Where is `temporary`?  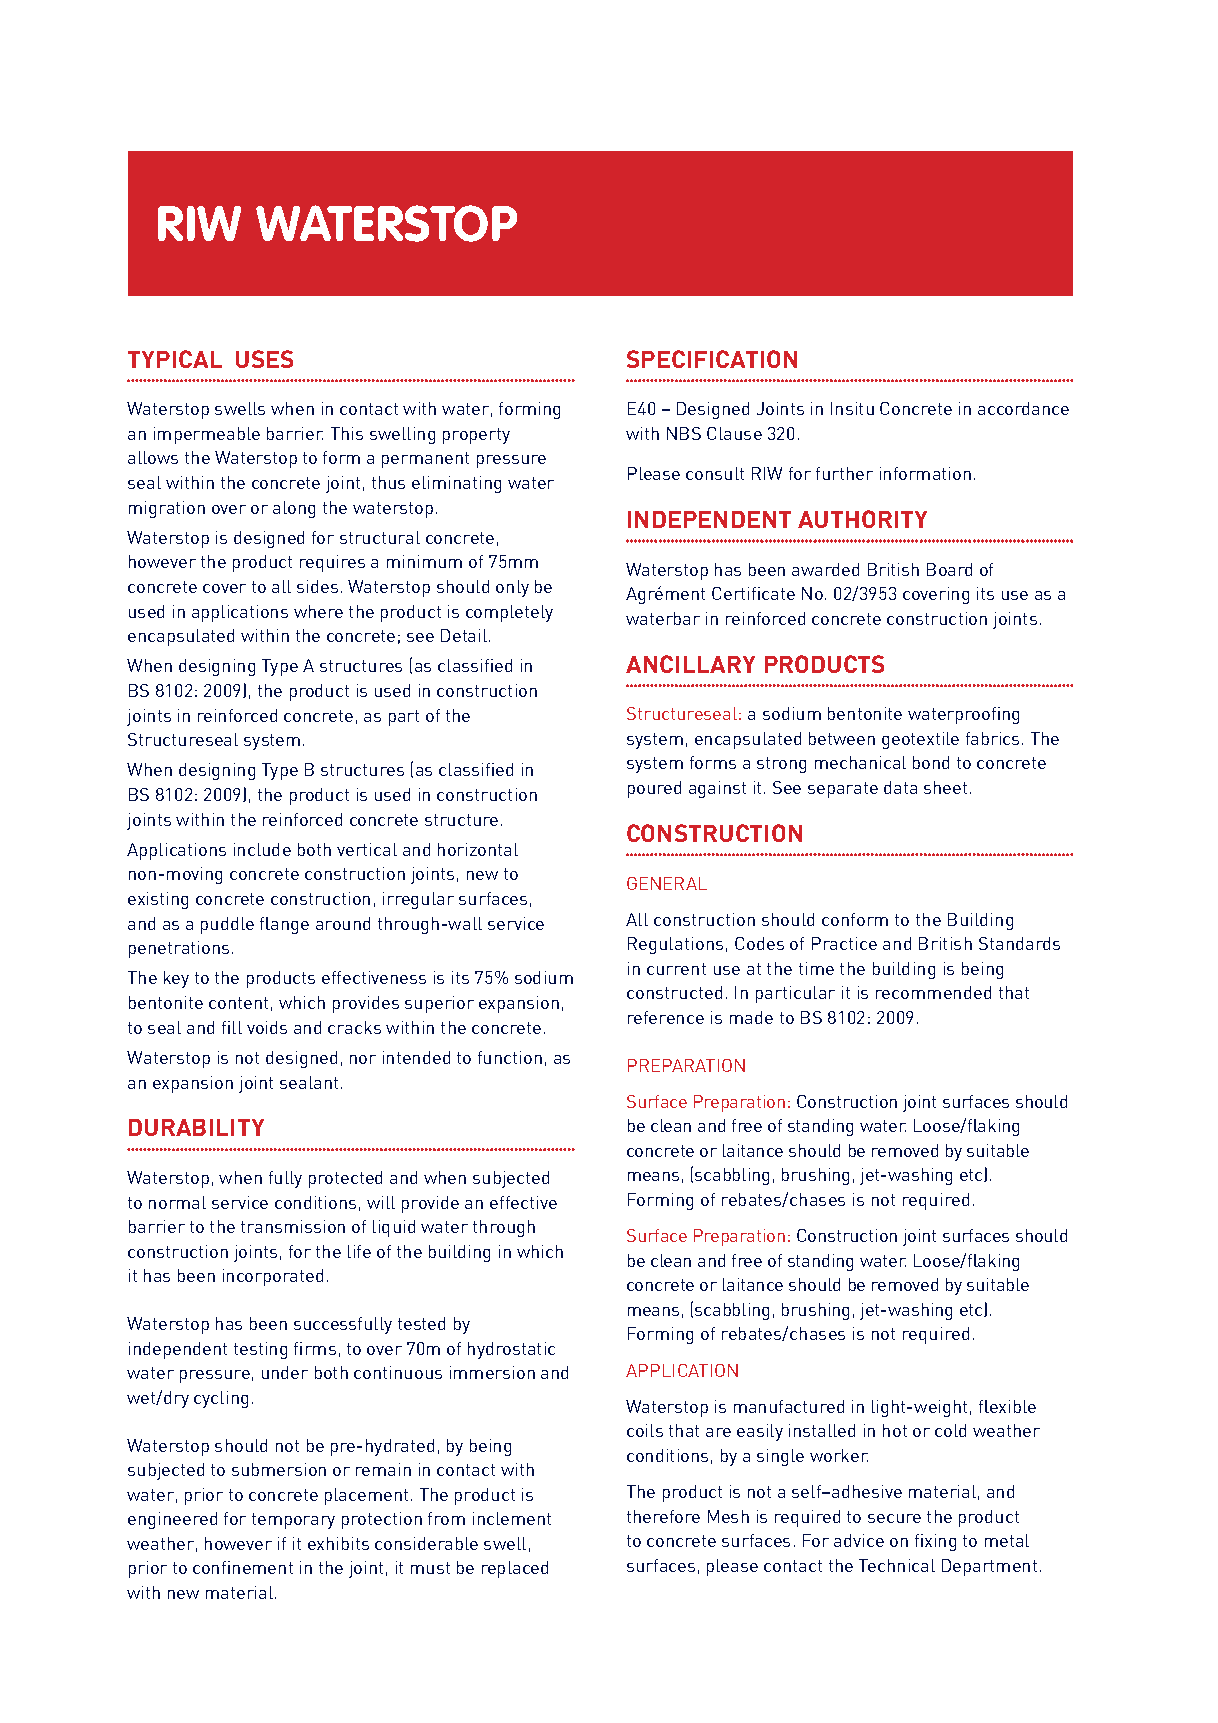
temporary is located at coordinates (293, 1521).
